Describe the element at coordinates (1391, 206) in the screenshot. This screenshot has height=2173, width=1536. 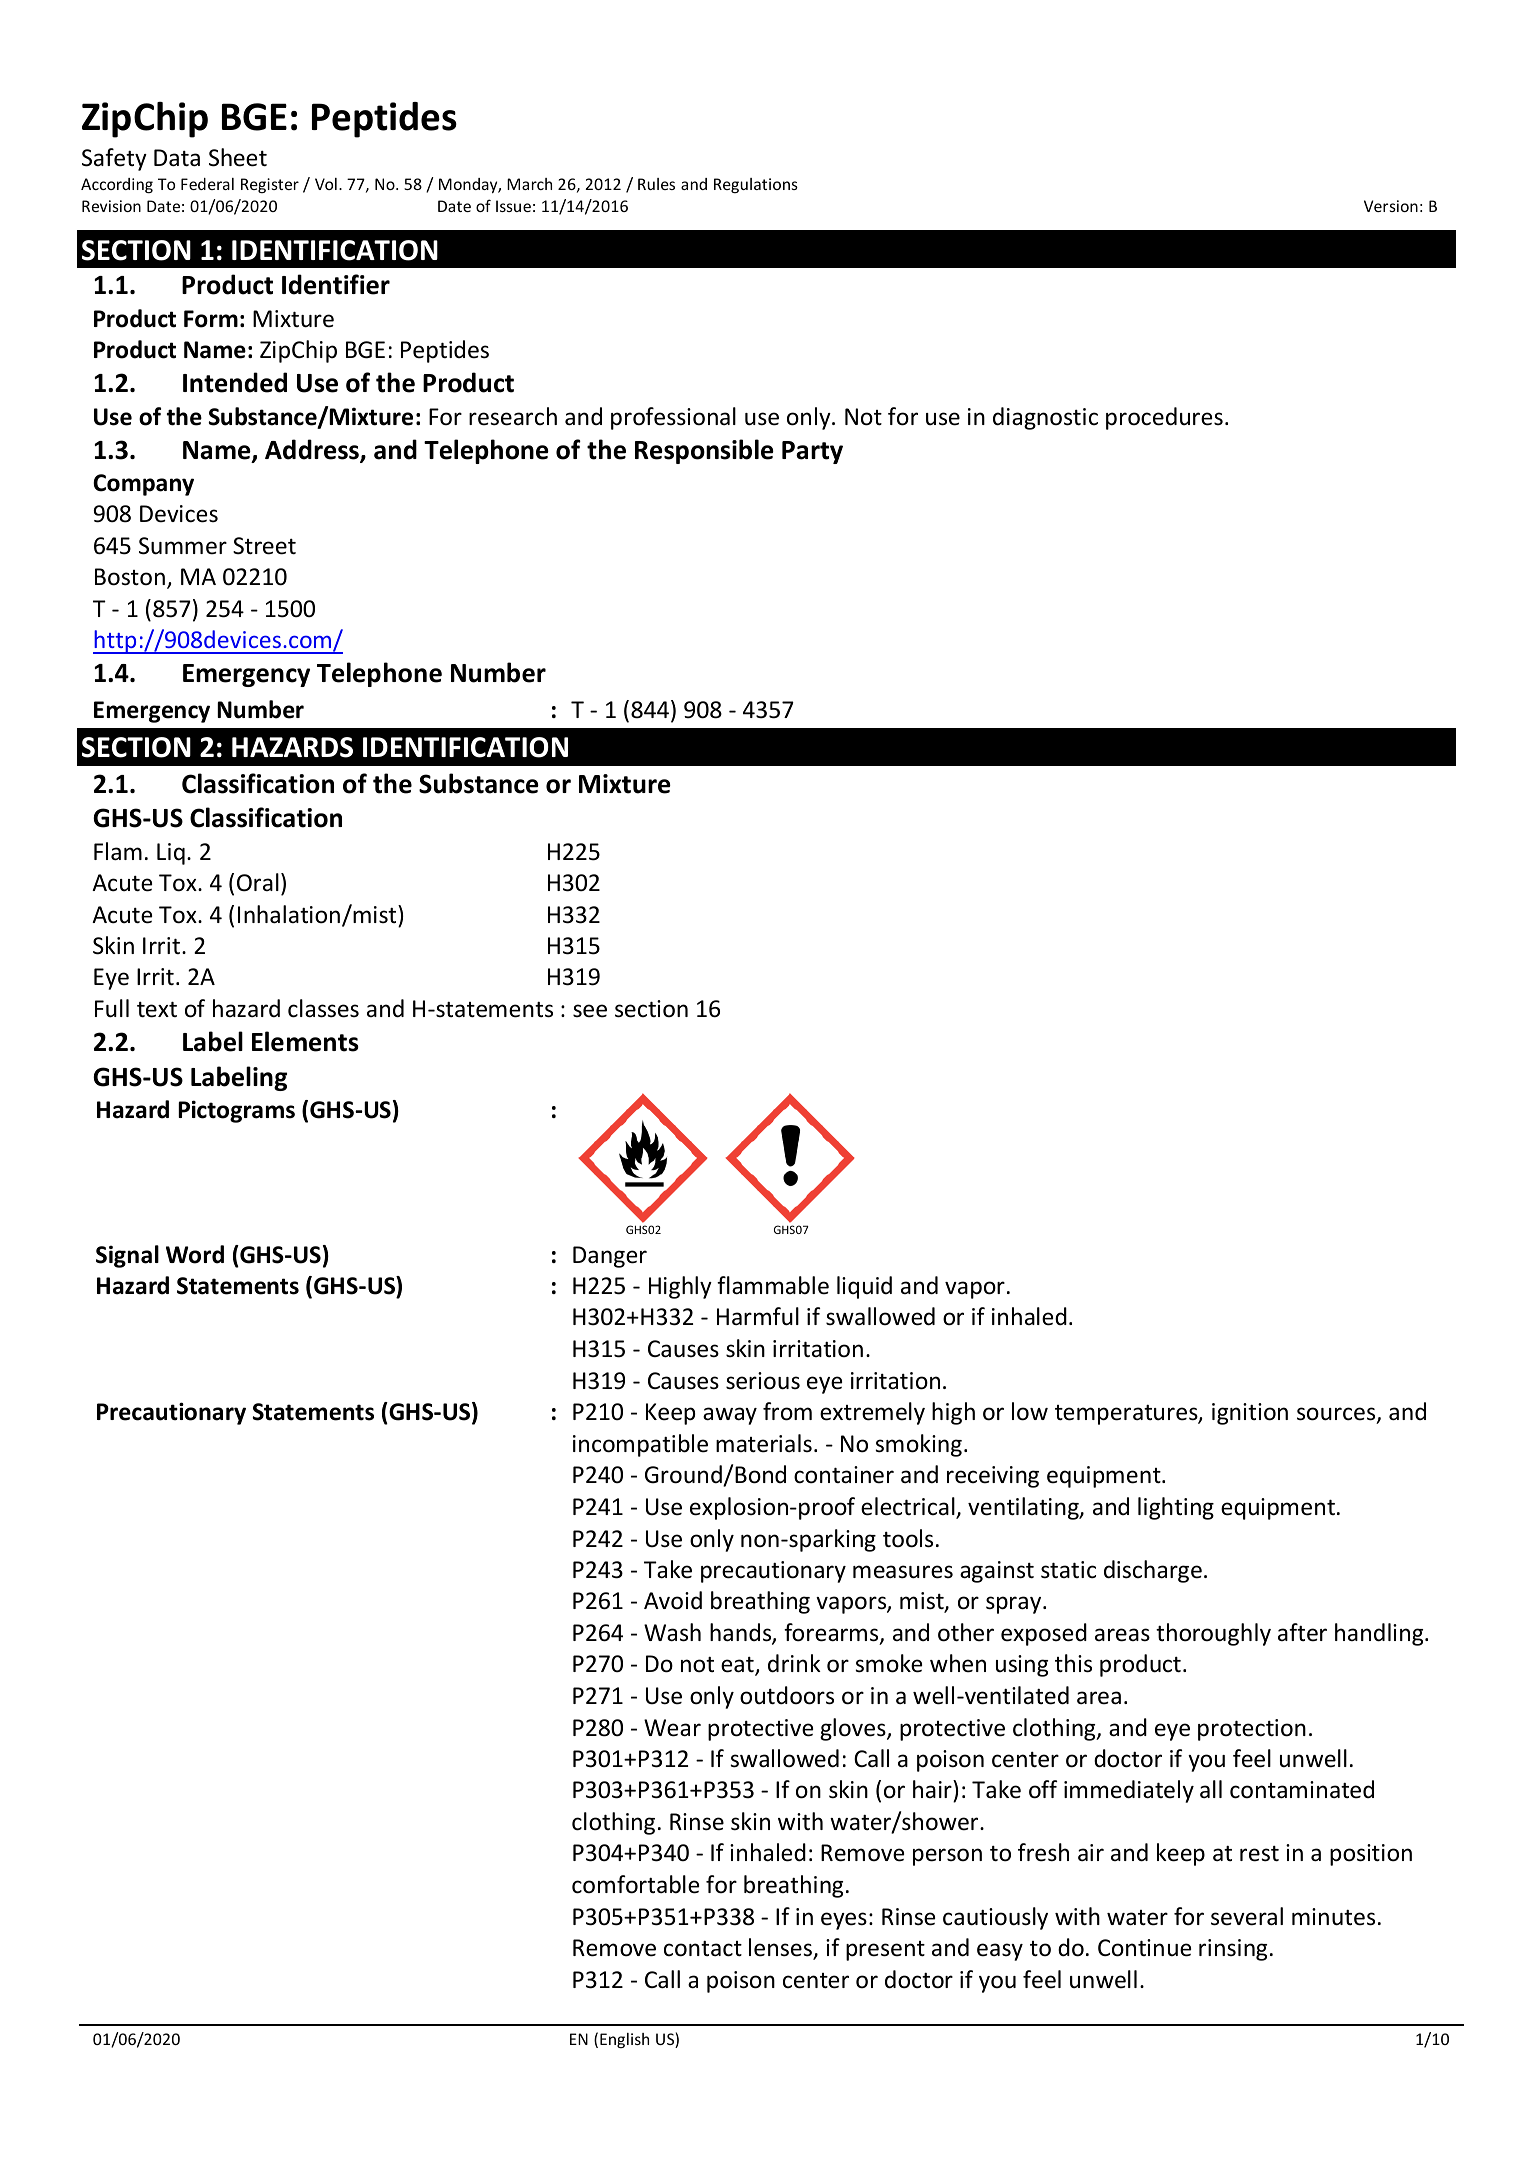
I see `Version` at that location.
